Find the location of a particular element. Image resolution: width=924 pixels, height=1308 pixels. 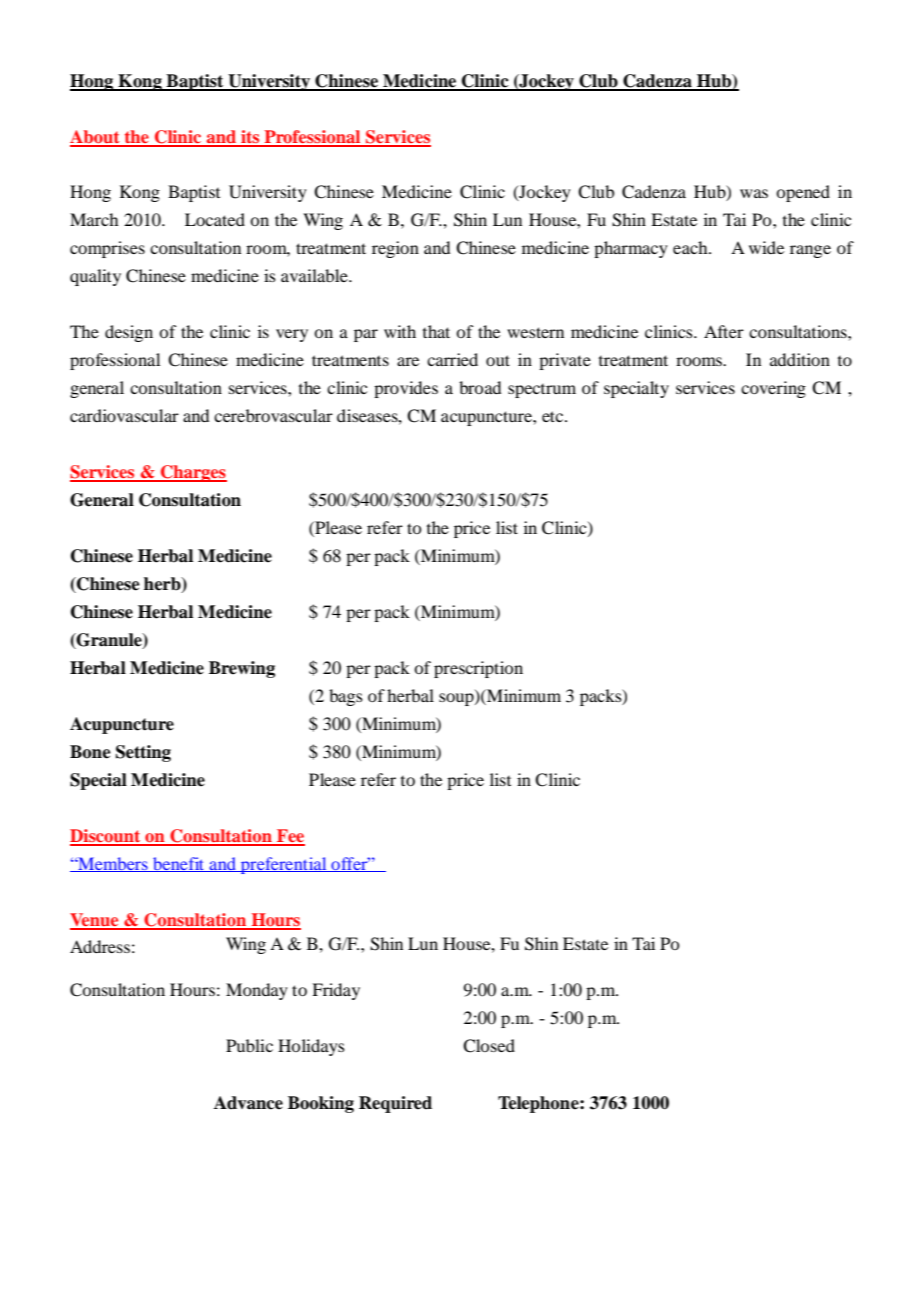

prescription is located at coordinates (478, 669).
